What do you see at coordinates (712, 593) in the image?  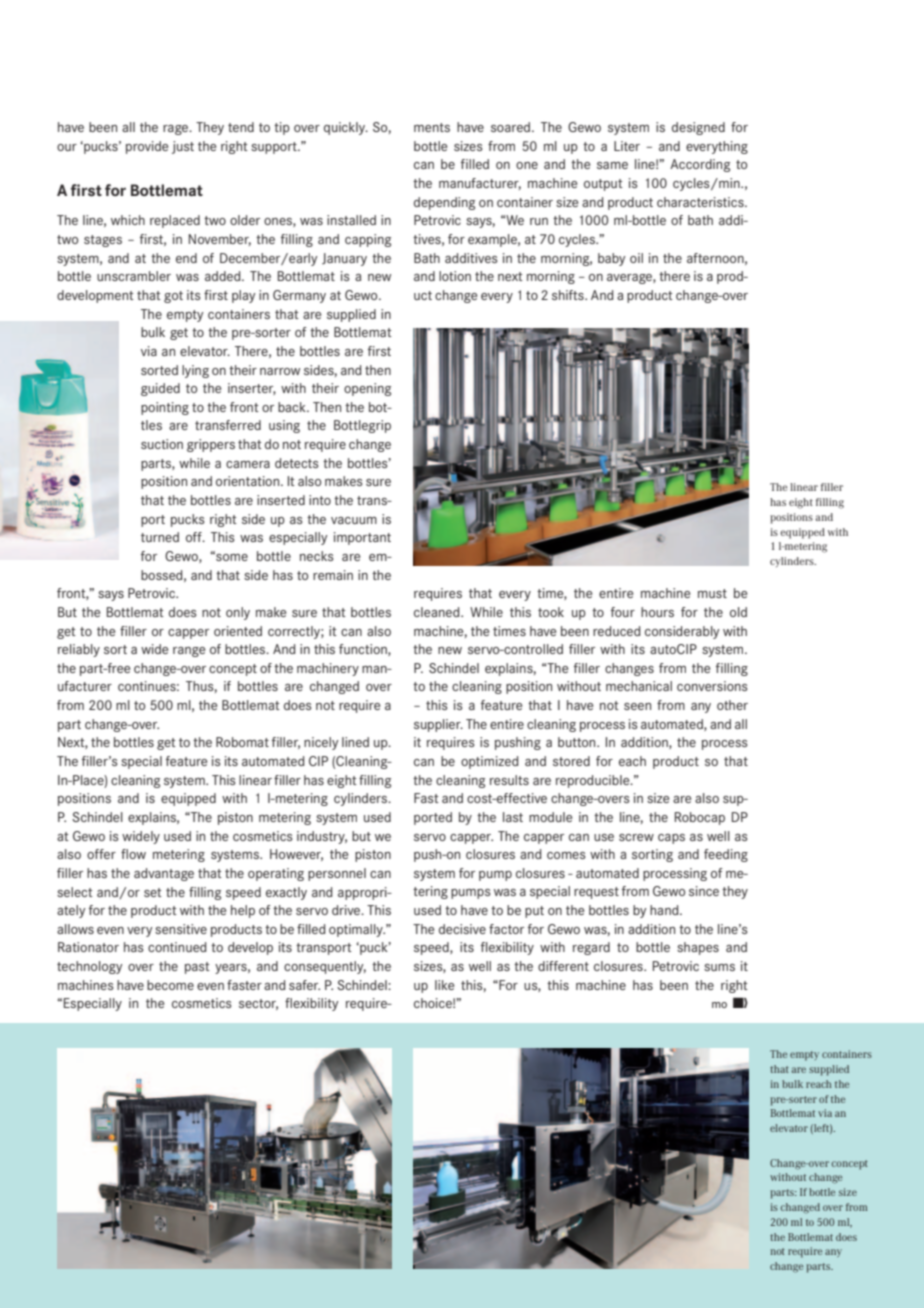 I see `must` at bounding box center [712, 593].
